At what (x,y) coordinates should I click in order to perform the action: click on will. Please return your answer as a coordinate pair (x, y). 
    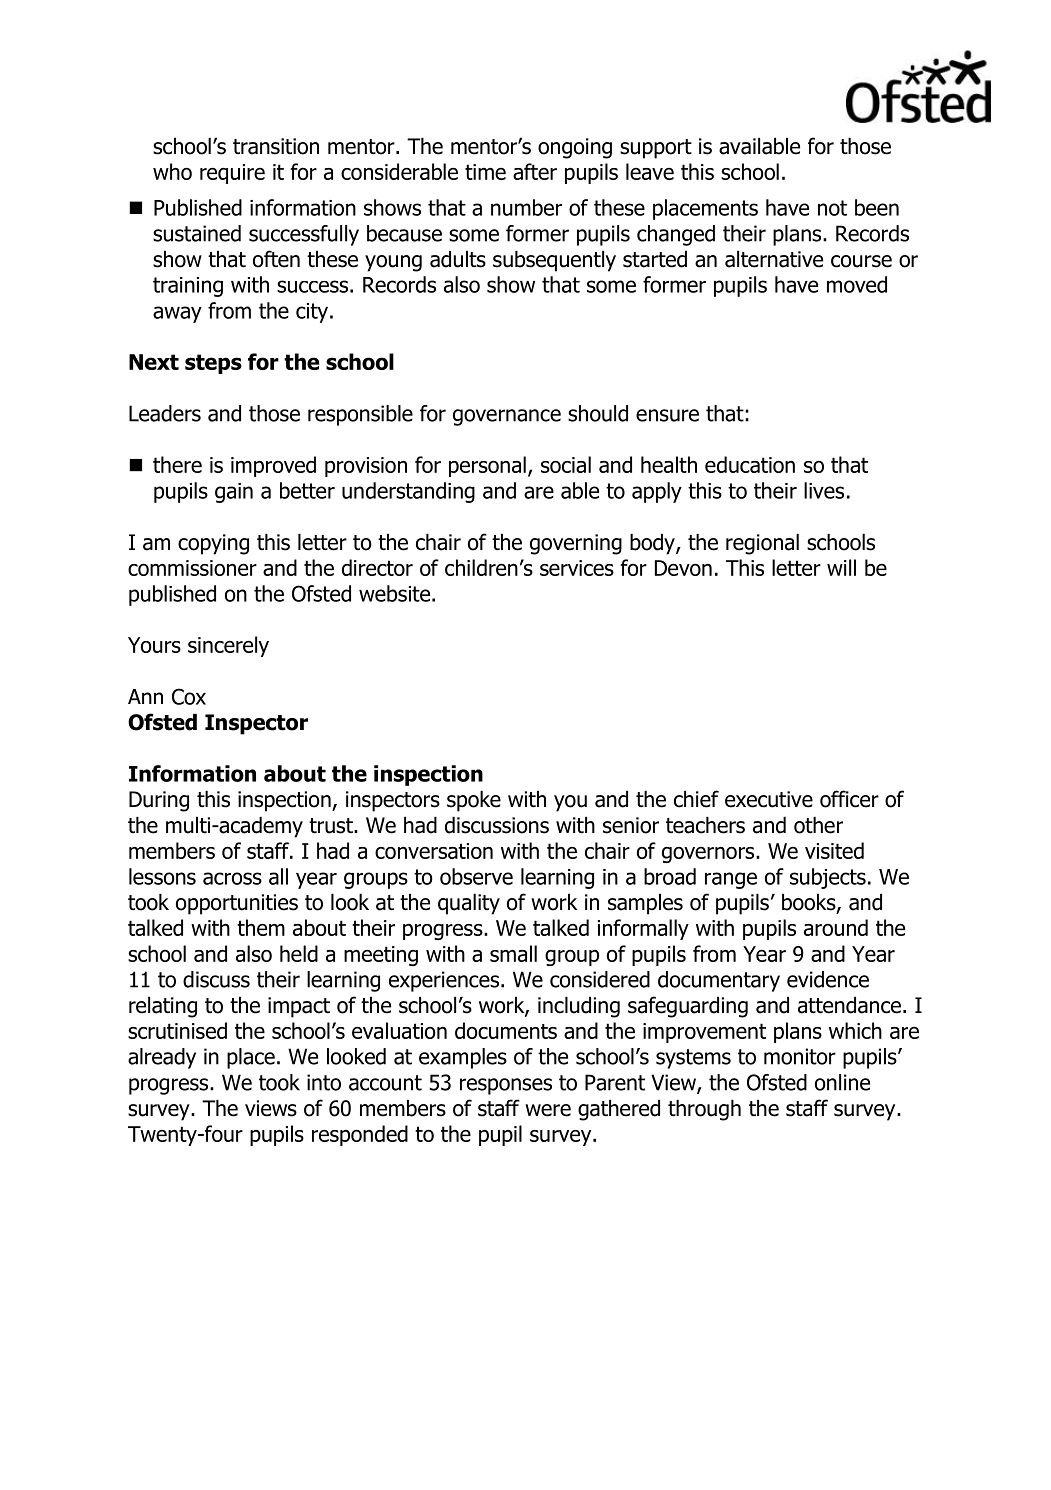
    Looking at the image, I should click on (841, 567).
